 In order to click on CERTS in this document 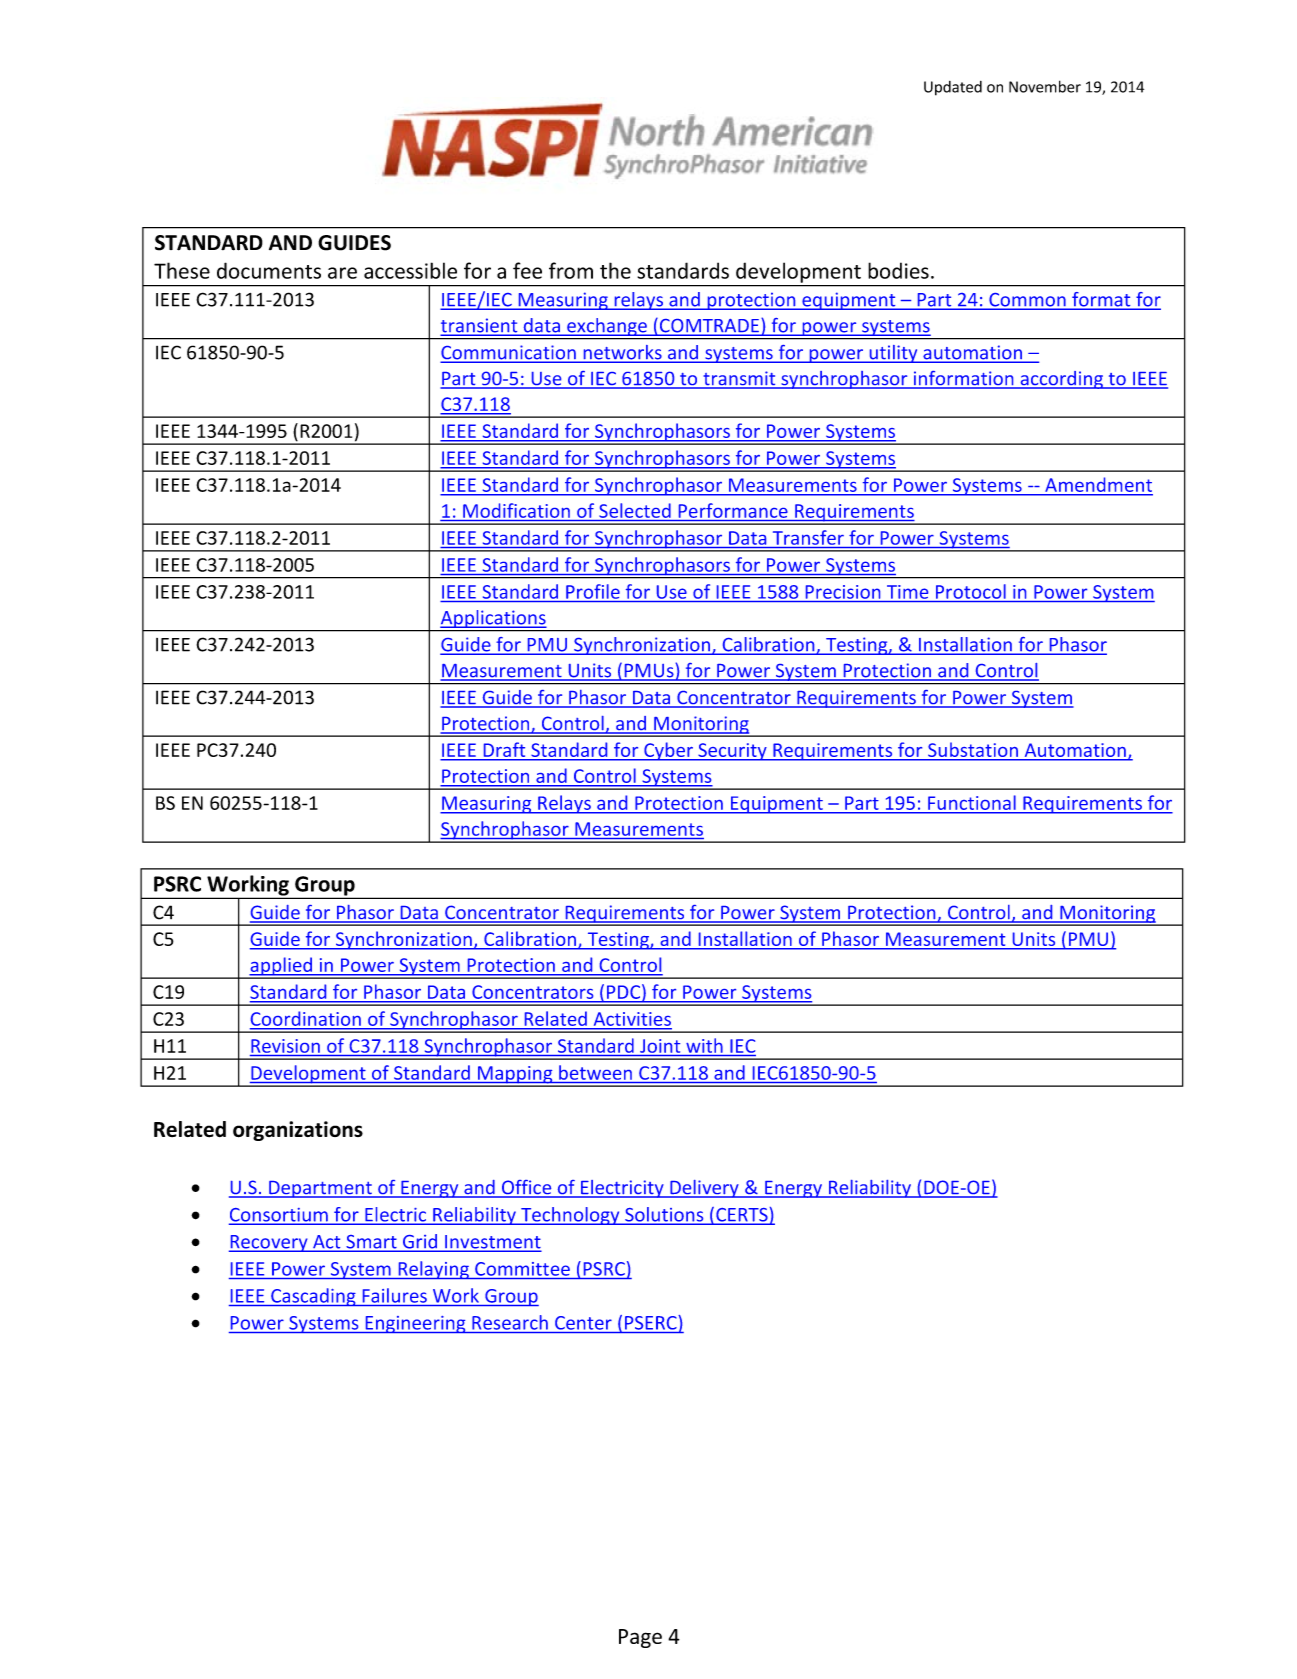, I will do `click(742, 1216)`.
